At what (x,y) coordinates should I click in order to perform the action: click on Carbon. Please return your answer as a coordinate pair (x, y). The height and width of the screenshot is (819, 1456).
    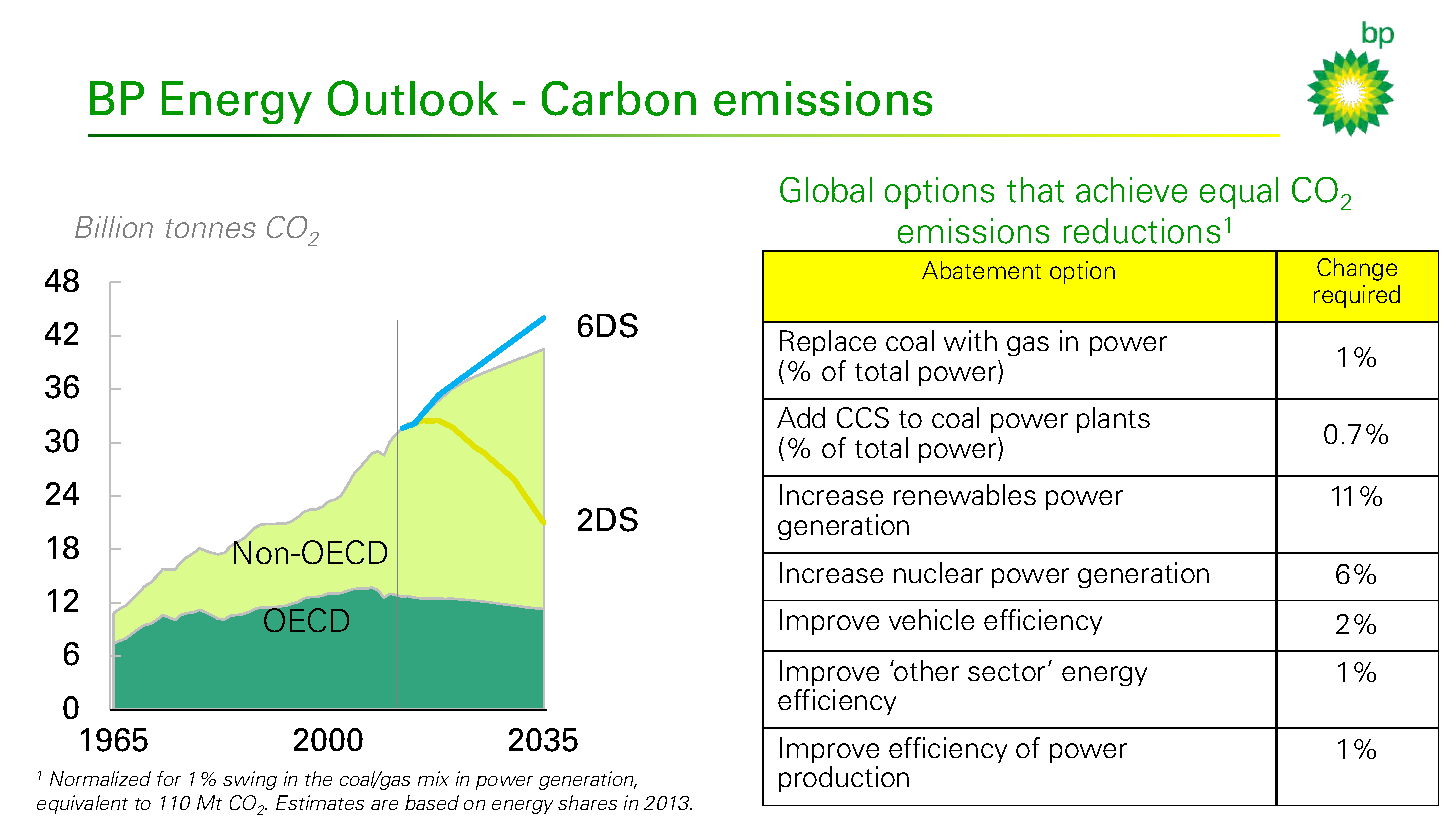
    Looking at the image, I should click on (619, 98).
